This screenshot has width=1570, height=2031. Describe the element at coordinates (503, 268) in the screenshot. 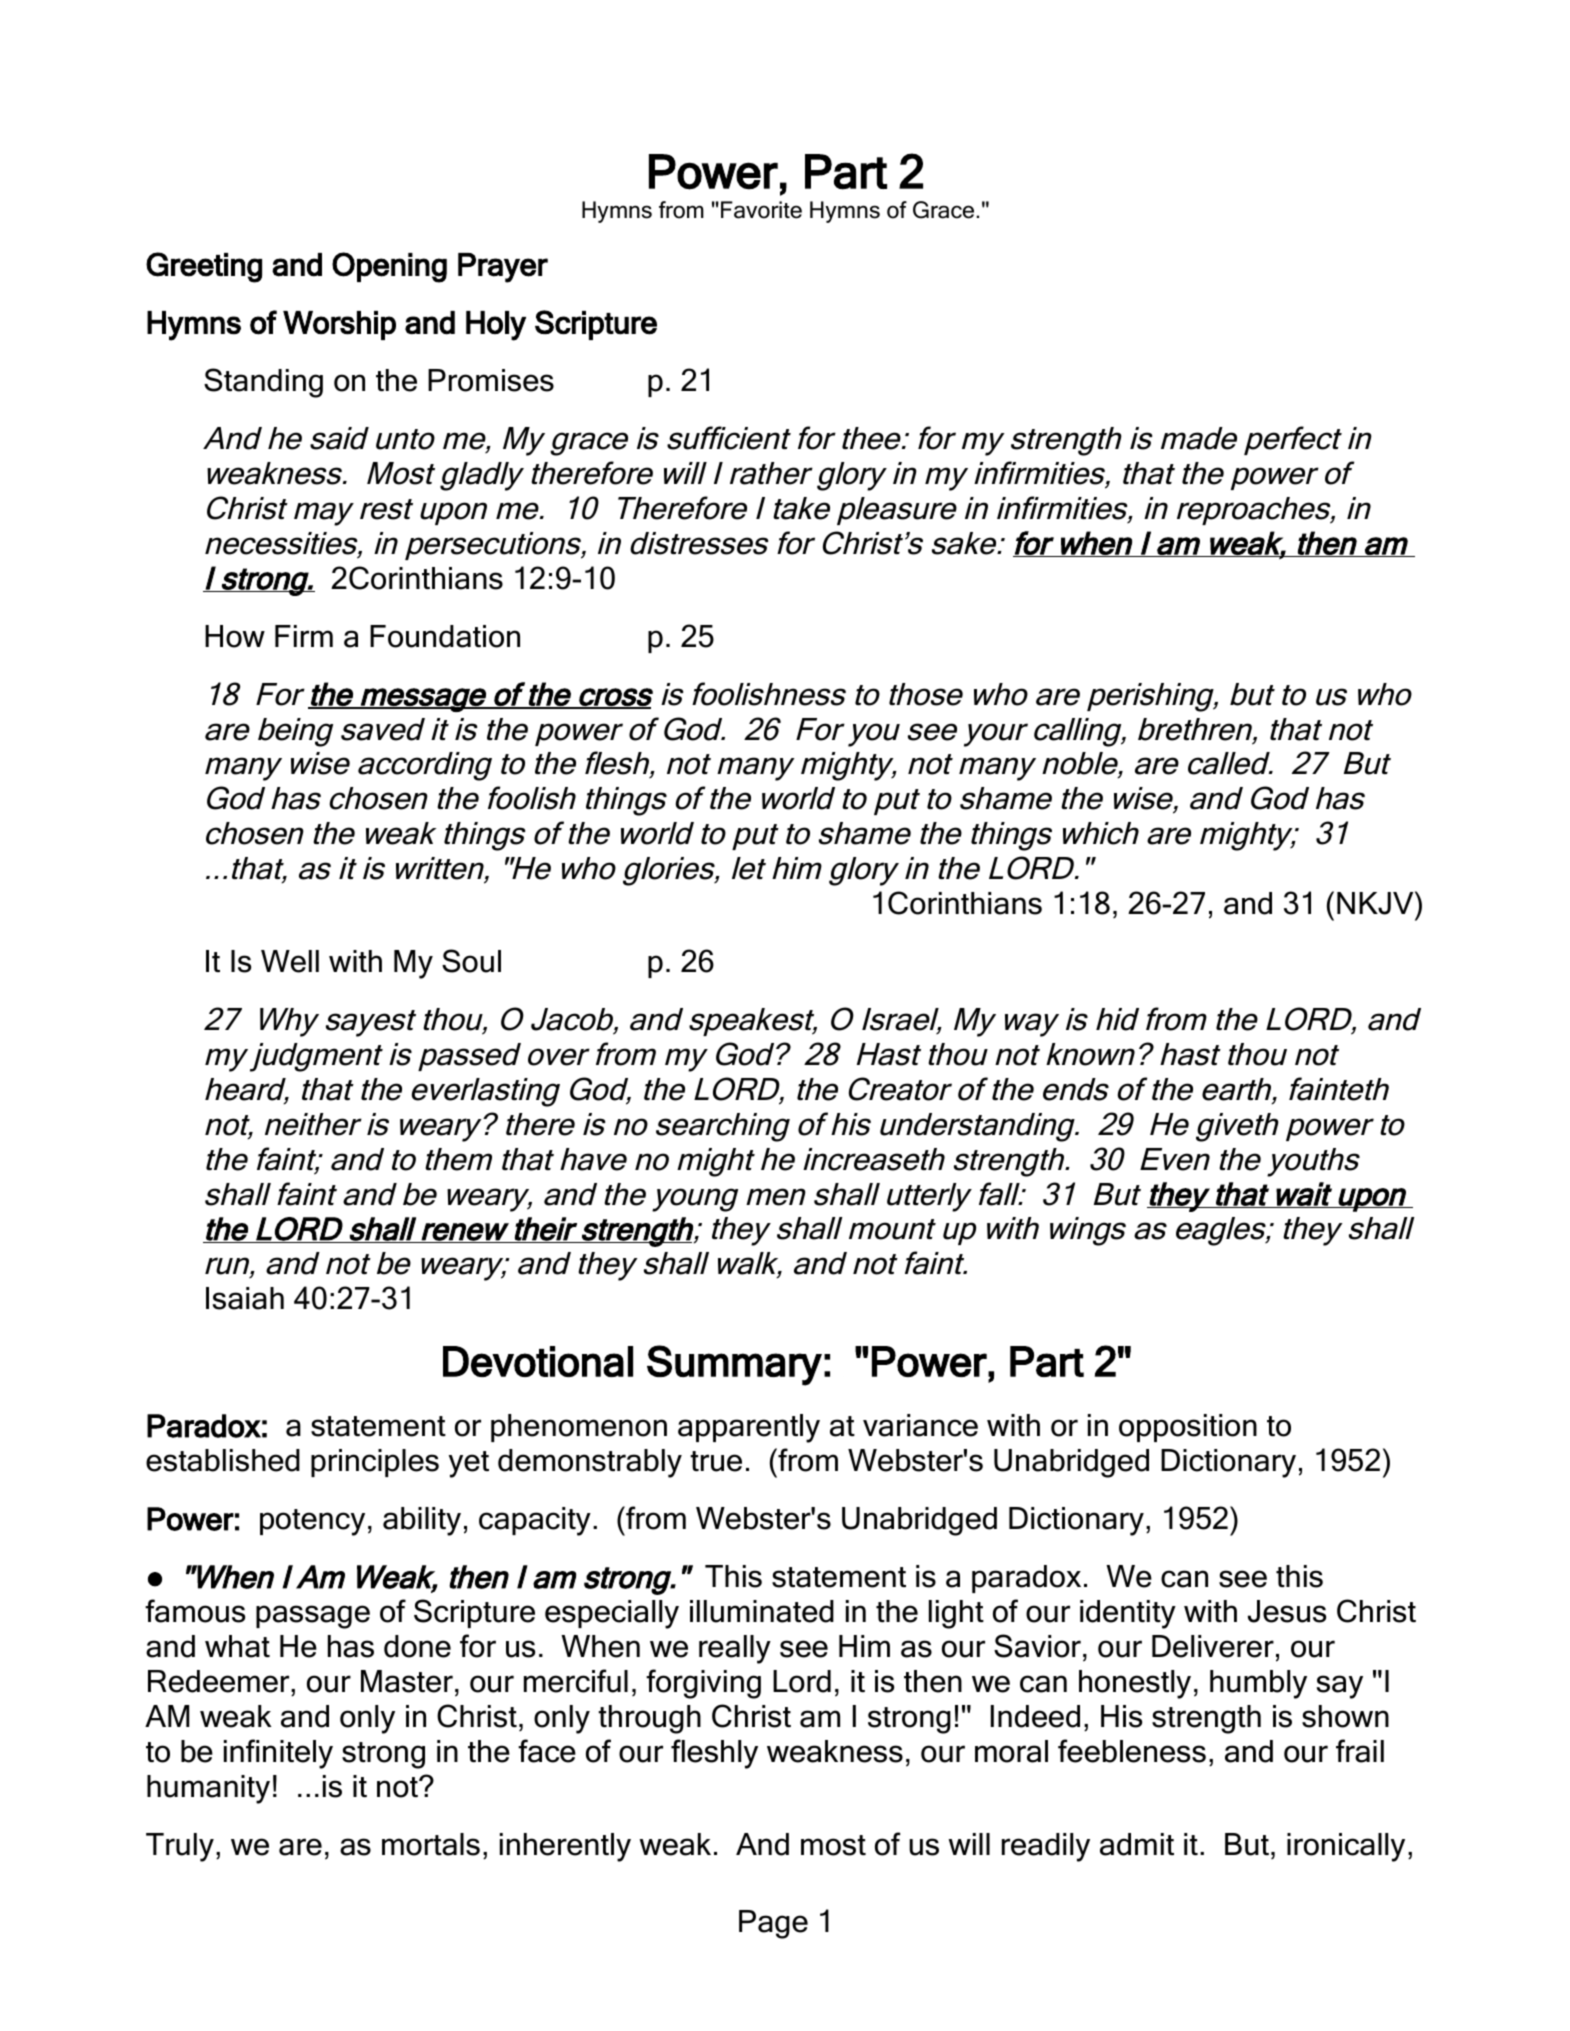

I see `Prayer` at that location.
